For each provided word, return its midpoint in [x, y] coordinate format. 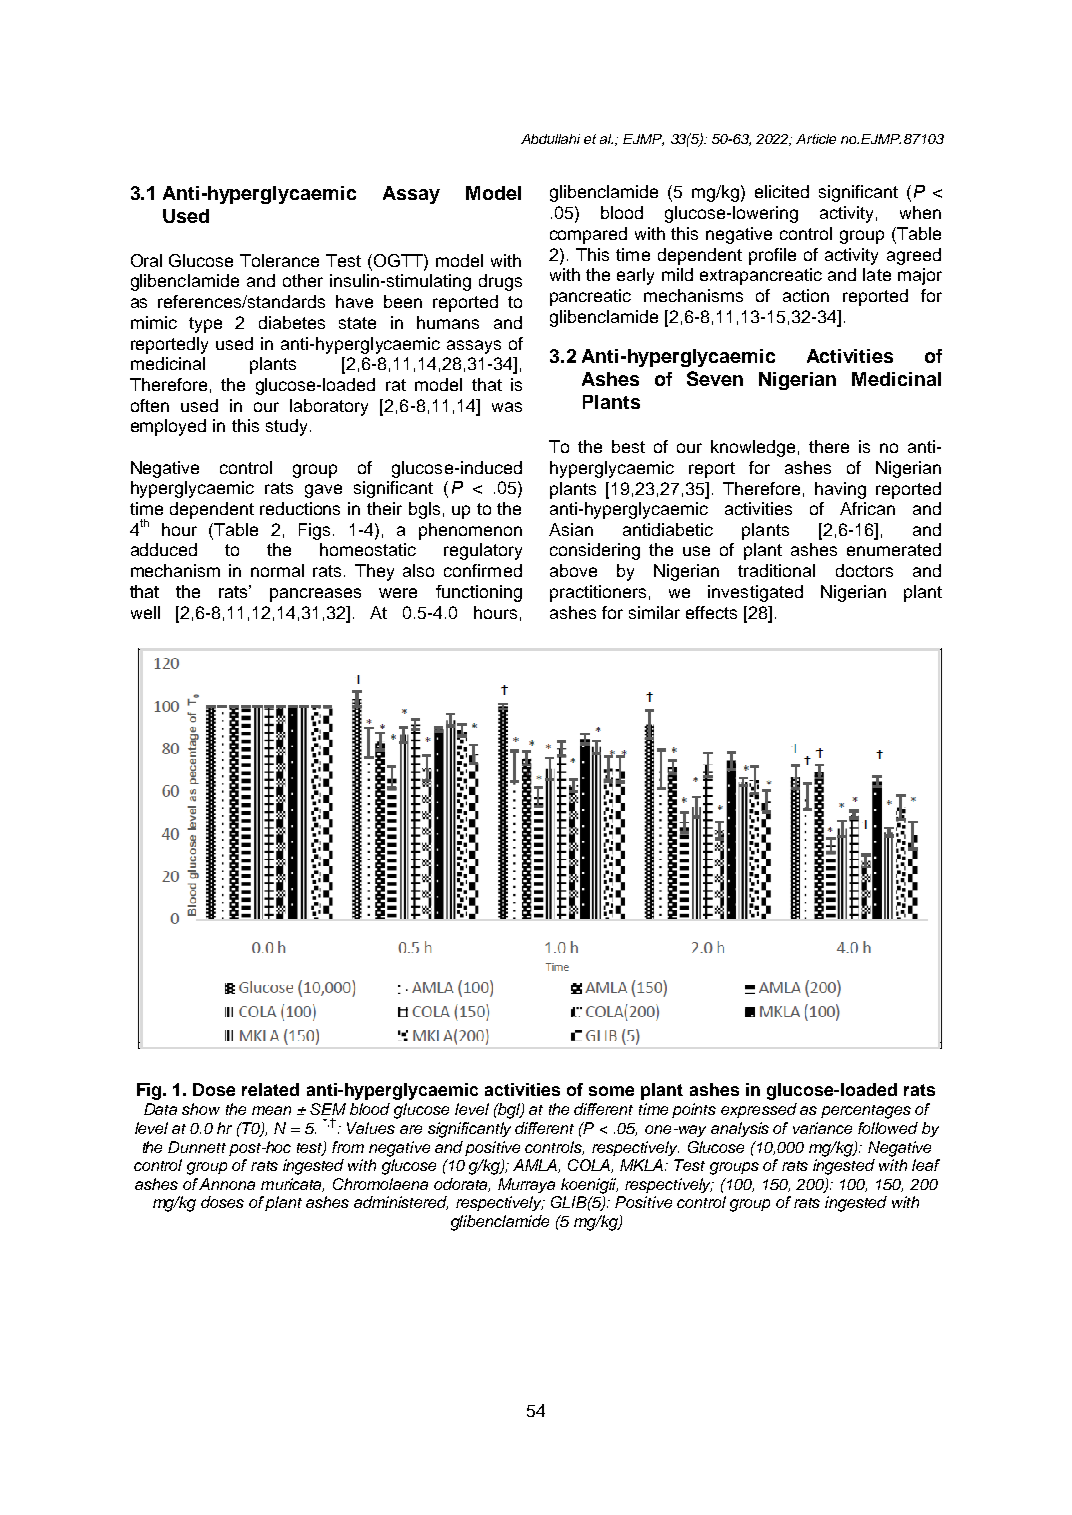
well [145, 612]
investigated [755, 593]
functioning [479, 593]
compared [588, 235]
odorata [462, 1185]
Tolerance [279, 260]
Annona [227, 1184]
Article [816, 139]
